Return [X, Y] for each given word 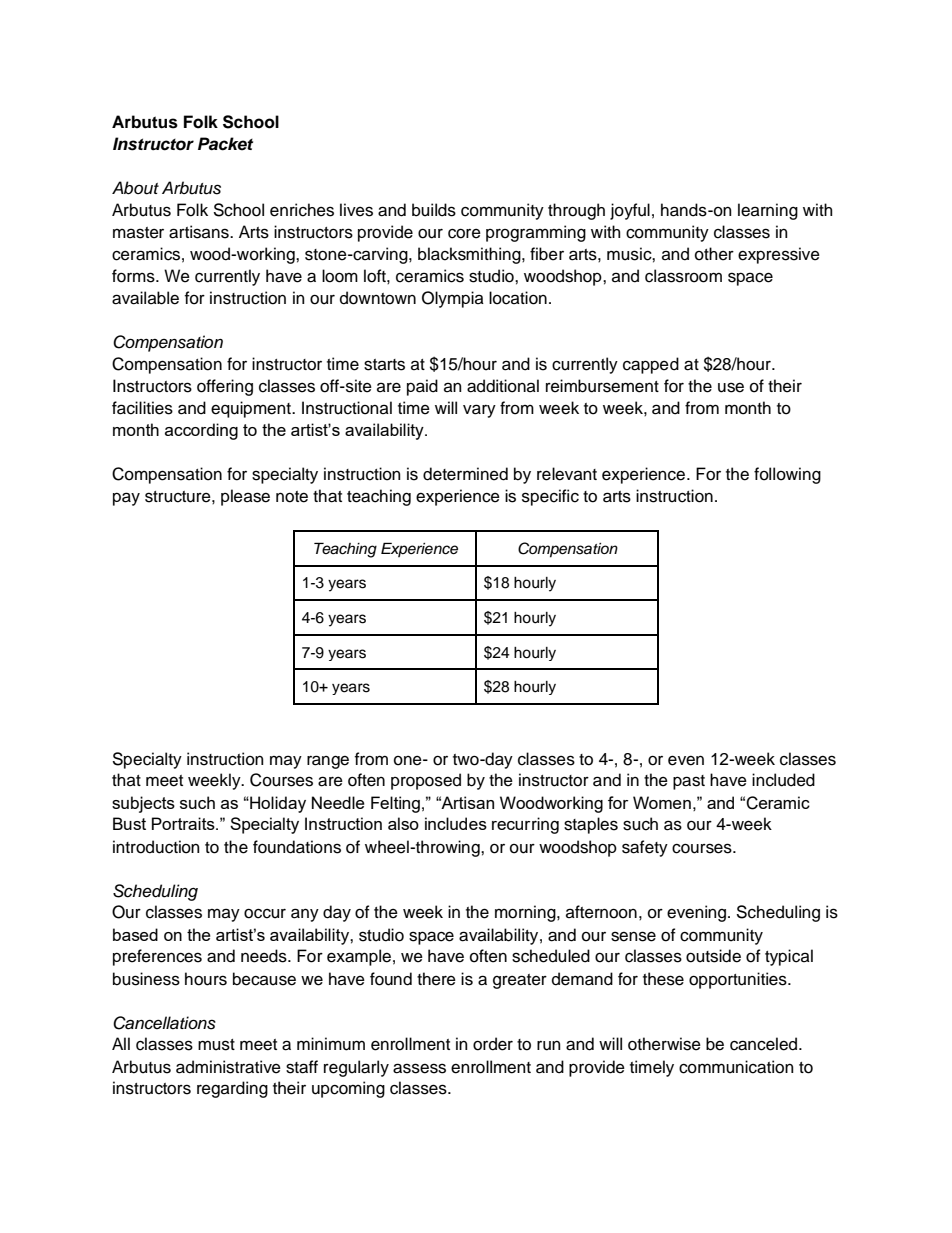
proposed [426, 781]
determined [465, 474]
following [787, 475]
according [201, 431]
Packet [225, 144]
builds [434, 210]
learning [768, 211]
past [689, 782]
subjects [143, 804]
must [216, 1045]
